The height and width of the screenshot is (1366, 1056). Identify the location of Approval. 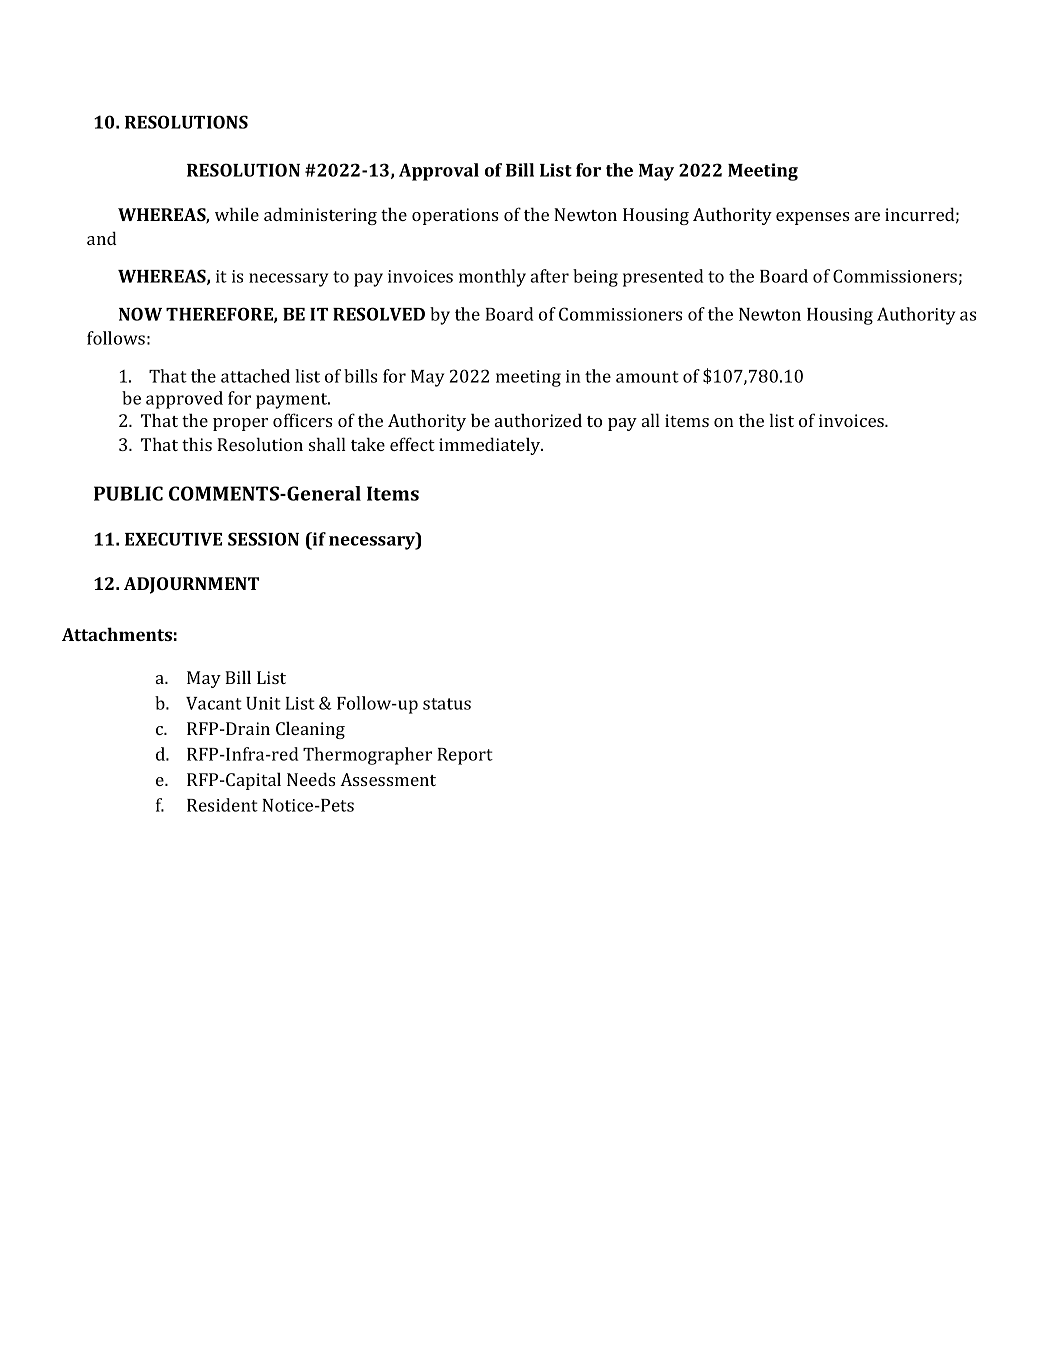
(439, 172).
